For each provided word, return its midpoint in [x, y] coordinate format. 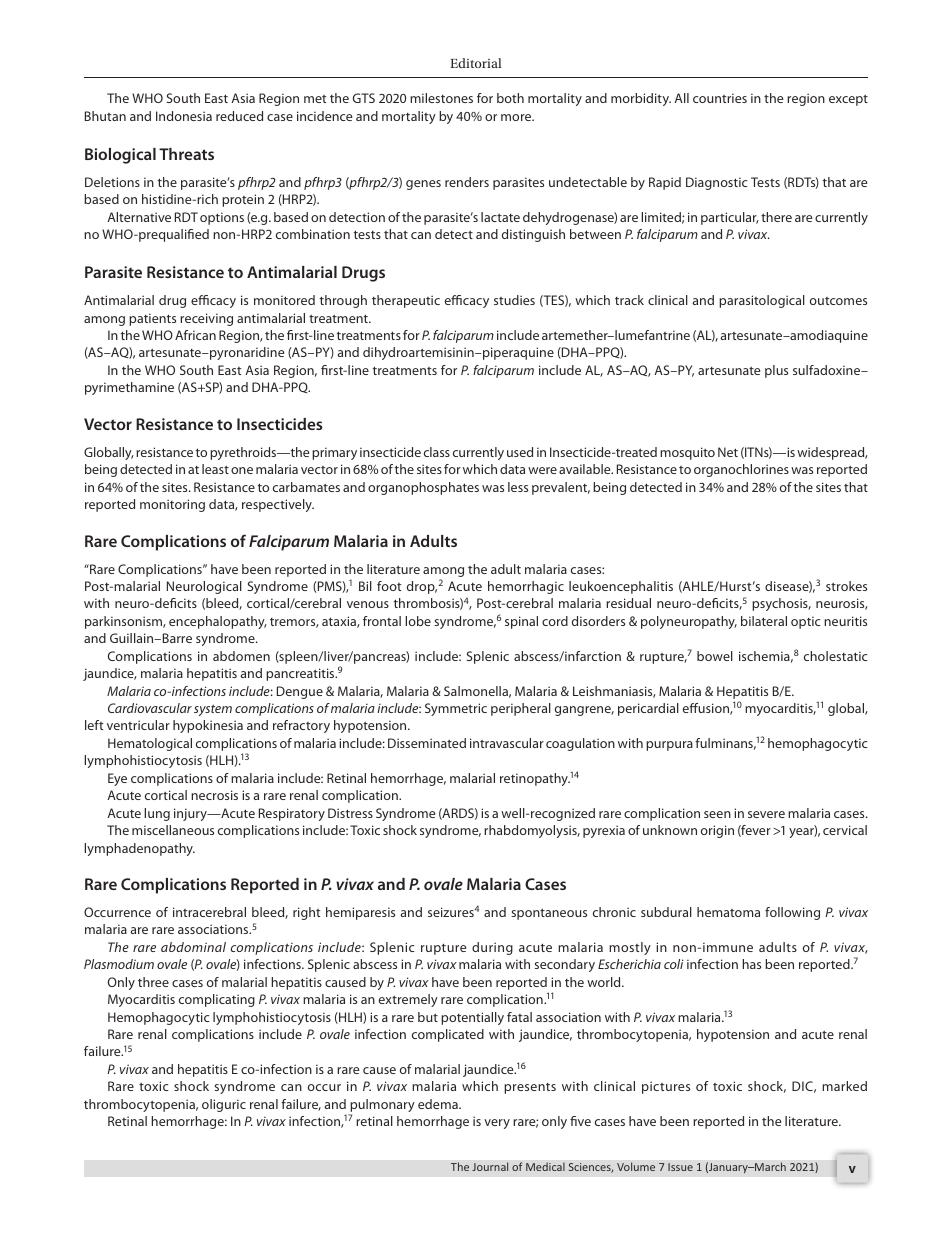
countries [720, 98]
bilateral [764, 621]
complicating [217, 1000]
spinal [521, 622]
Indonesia [184, 116]
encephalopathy [218, 622]
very [497, 1124]
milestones [441, 98]
